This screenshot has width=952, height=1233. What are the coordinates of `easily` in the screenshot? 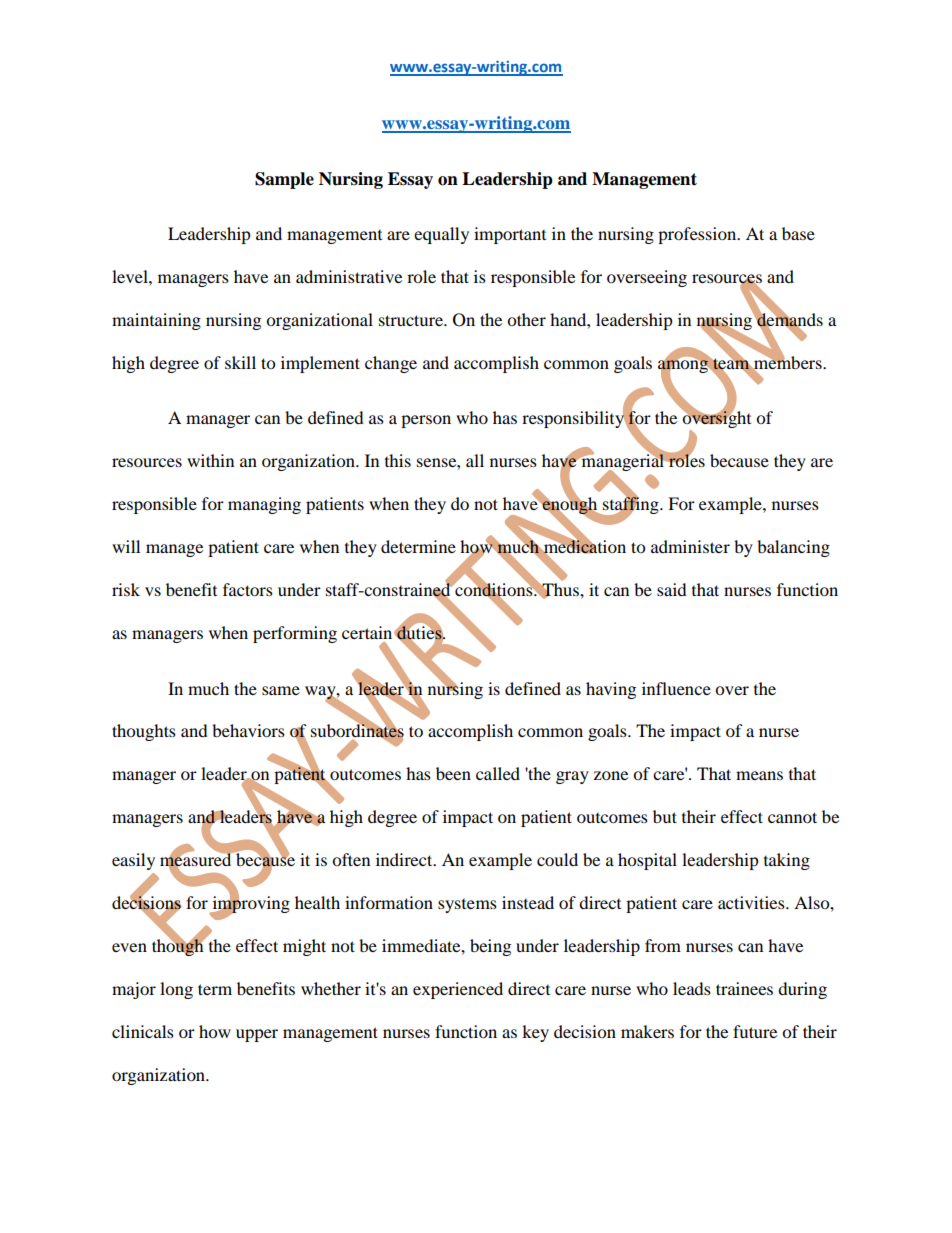 It's located at (133, 861).
